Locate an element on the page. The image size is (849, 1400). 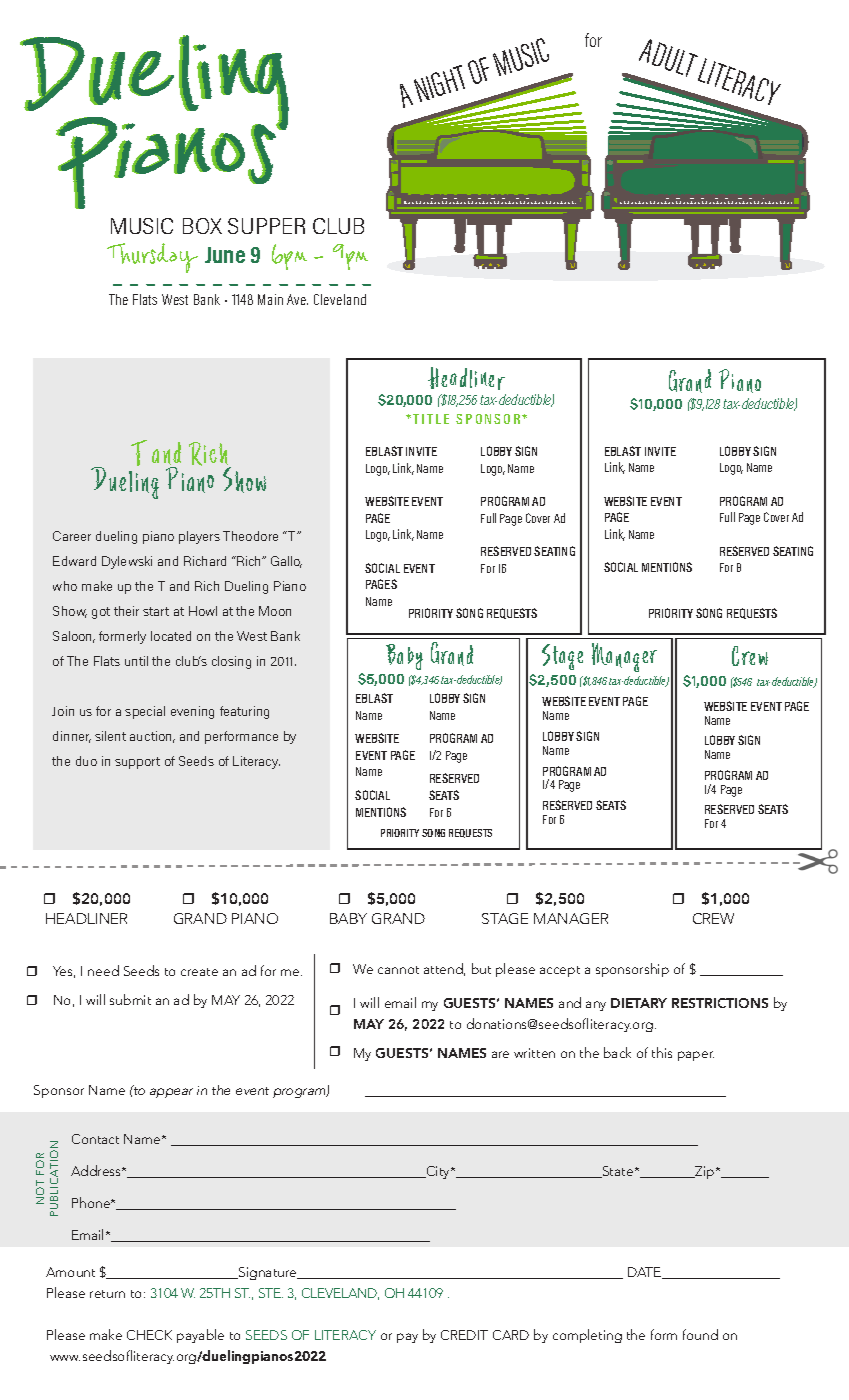
Ave is located at coordinates (297, 299).
